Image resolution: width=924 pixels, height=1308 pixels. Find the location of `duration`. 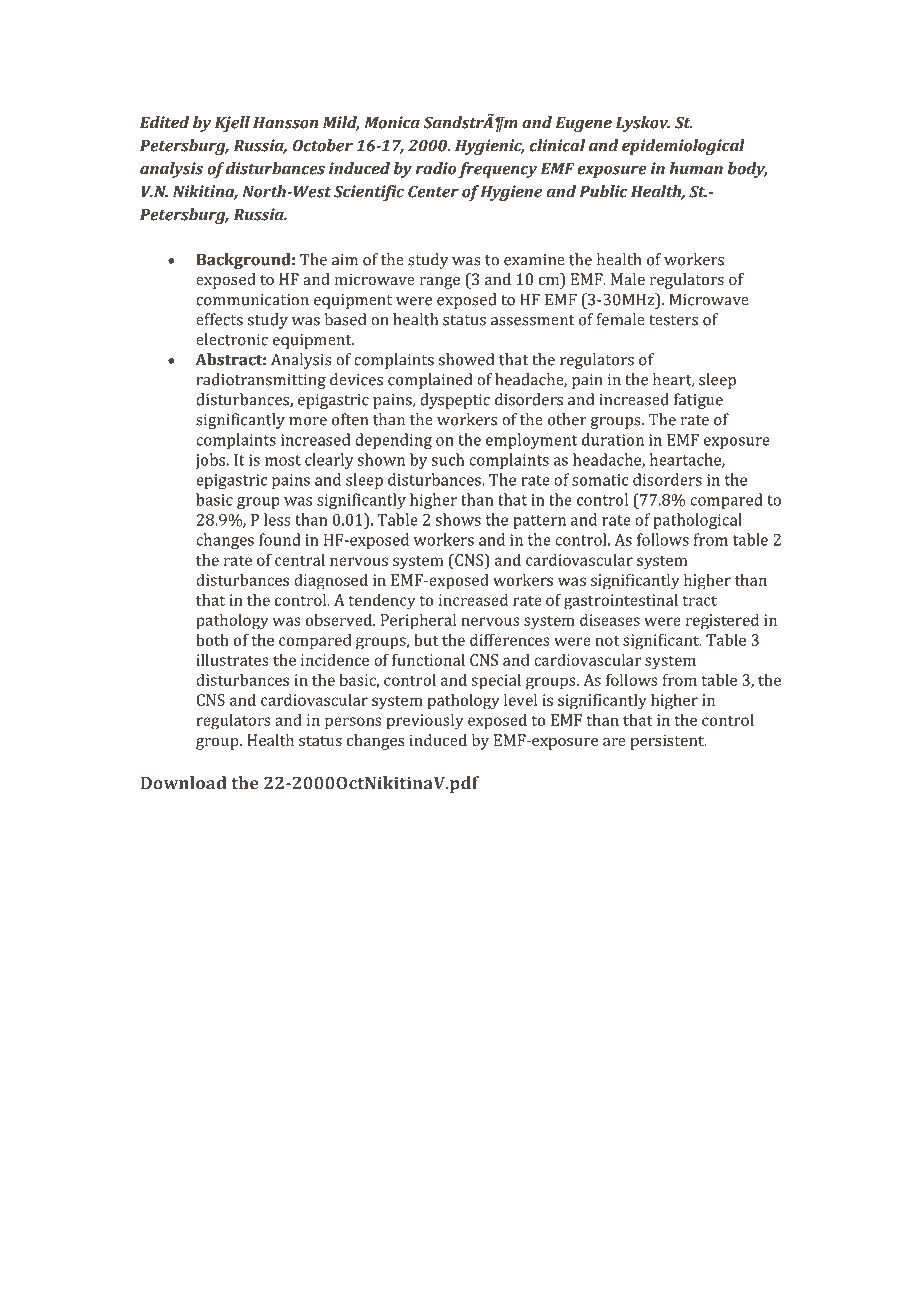

duration is located at coordinates (613, 439).
